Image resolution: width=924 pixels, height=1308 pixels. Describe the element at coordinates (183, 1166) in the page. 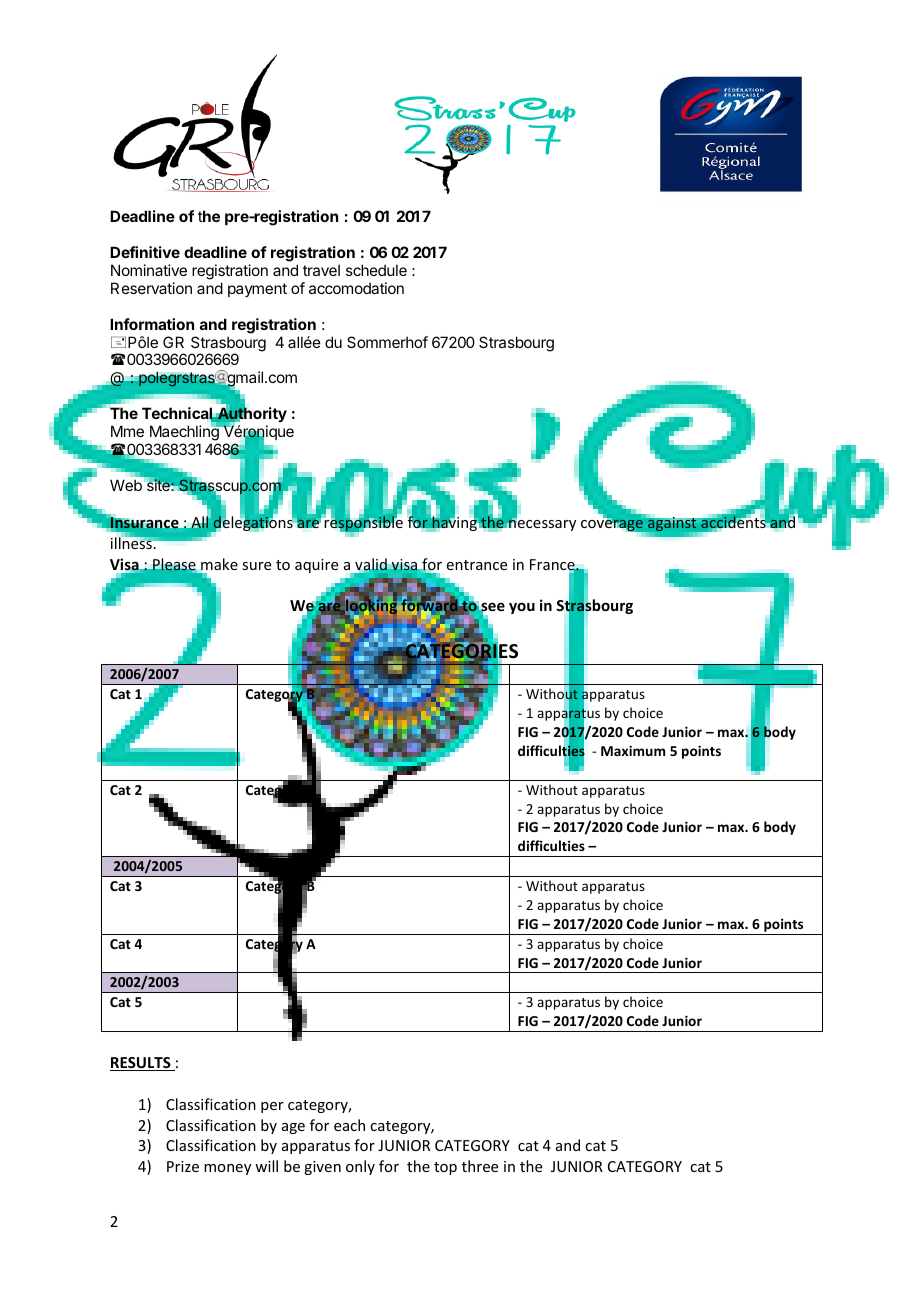

I see `Prize` at that location.
